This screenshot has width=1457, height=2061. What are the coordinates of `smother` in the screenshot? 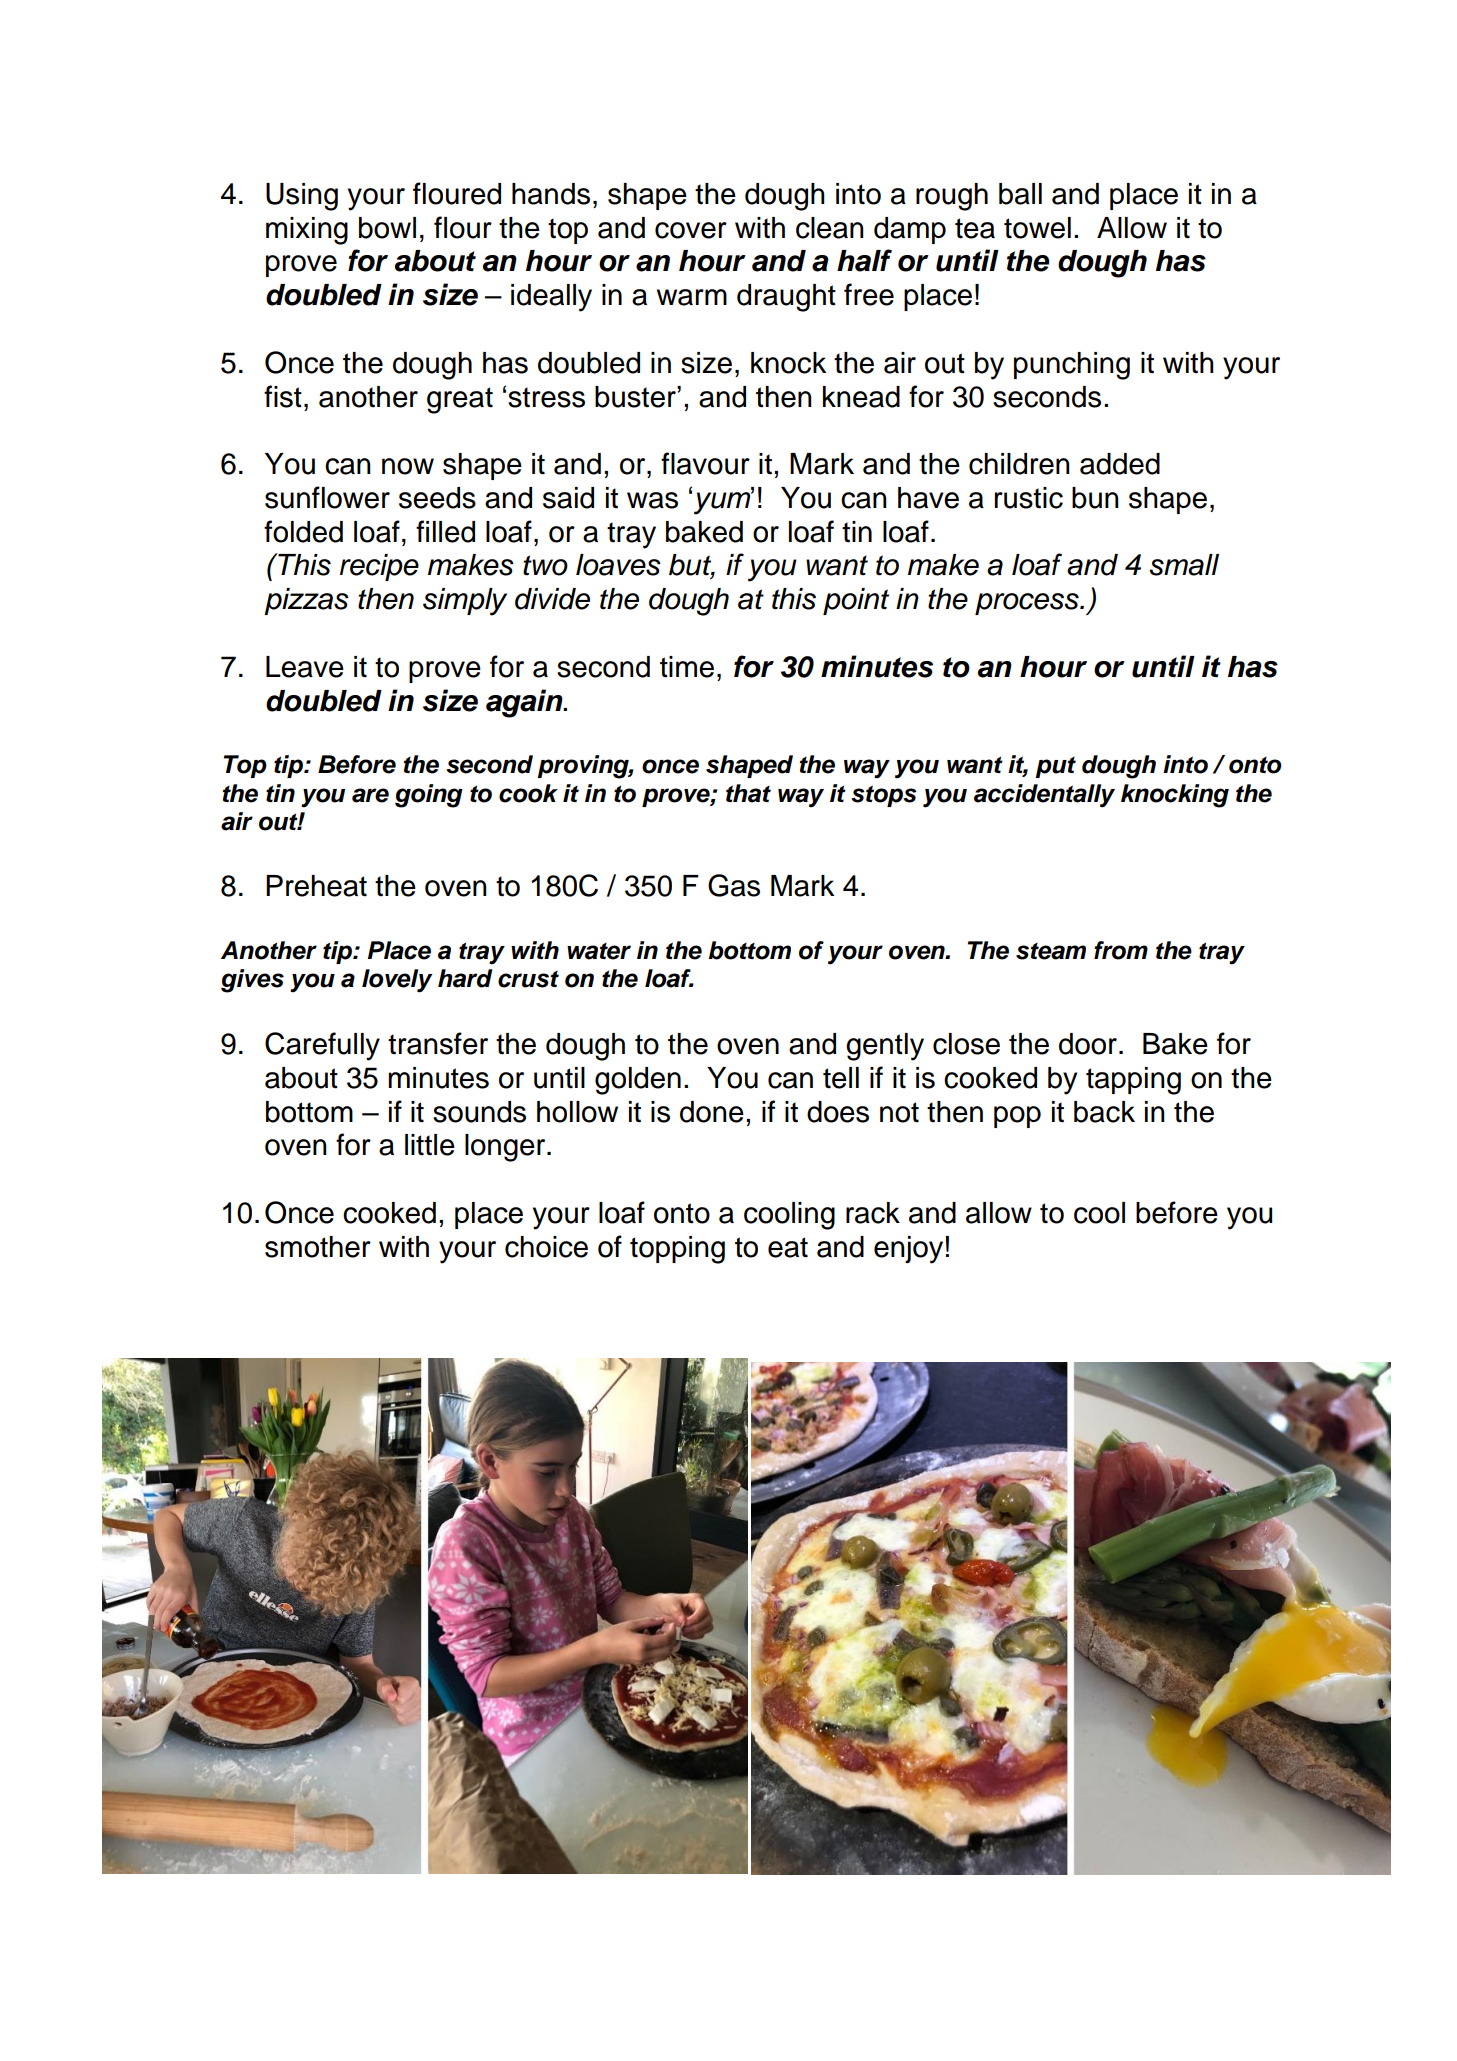 It's located at (318, 1247).
